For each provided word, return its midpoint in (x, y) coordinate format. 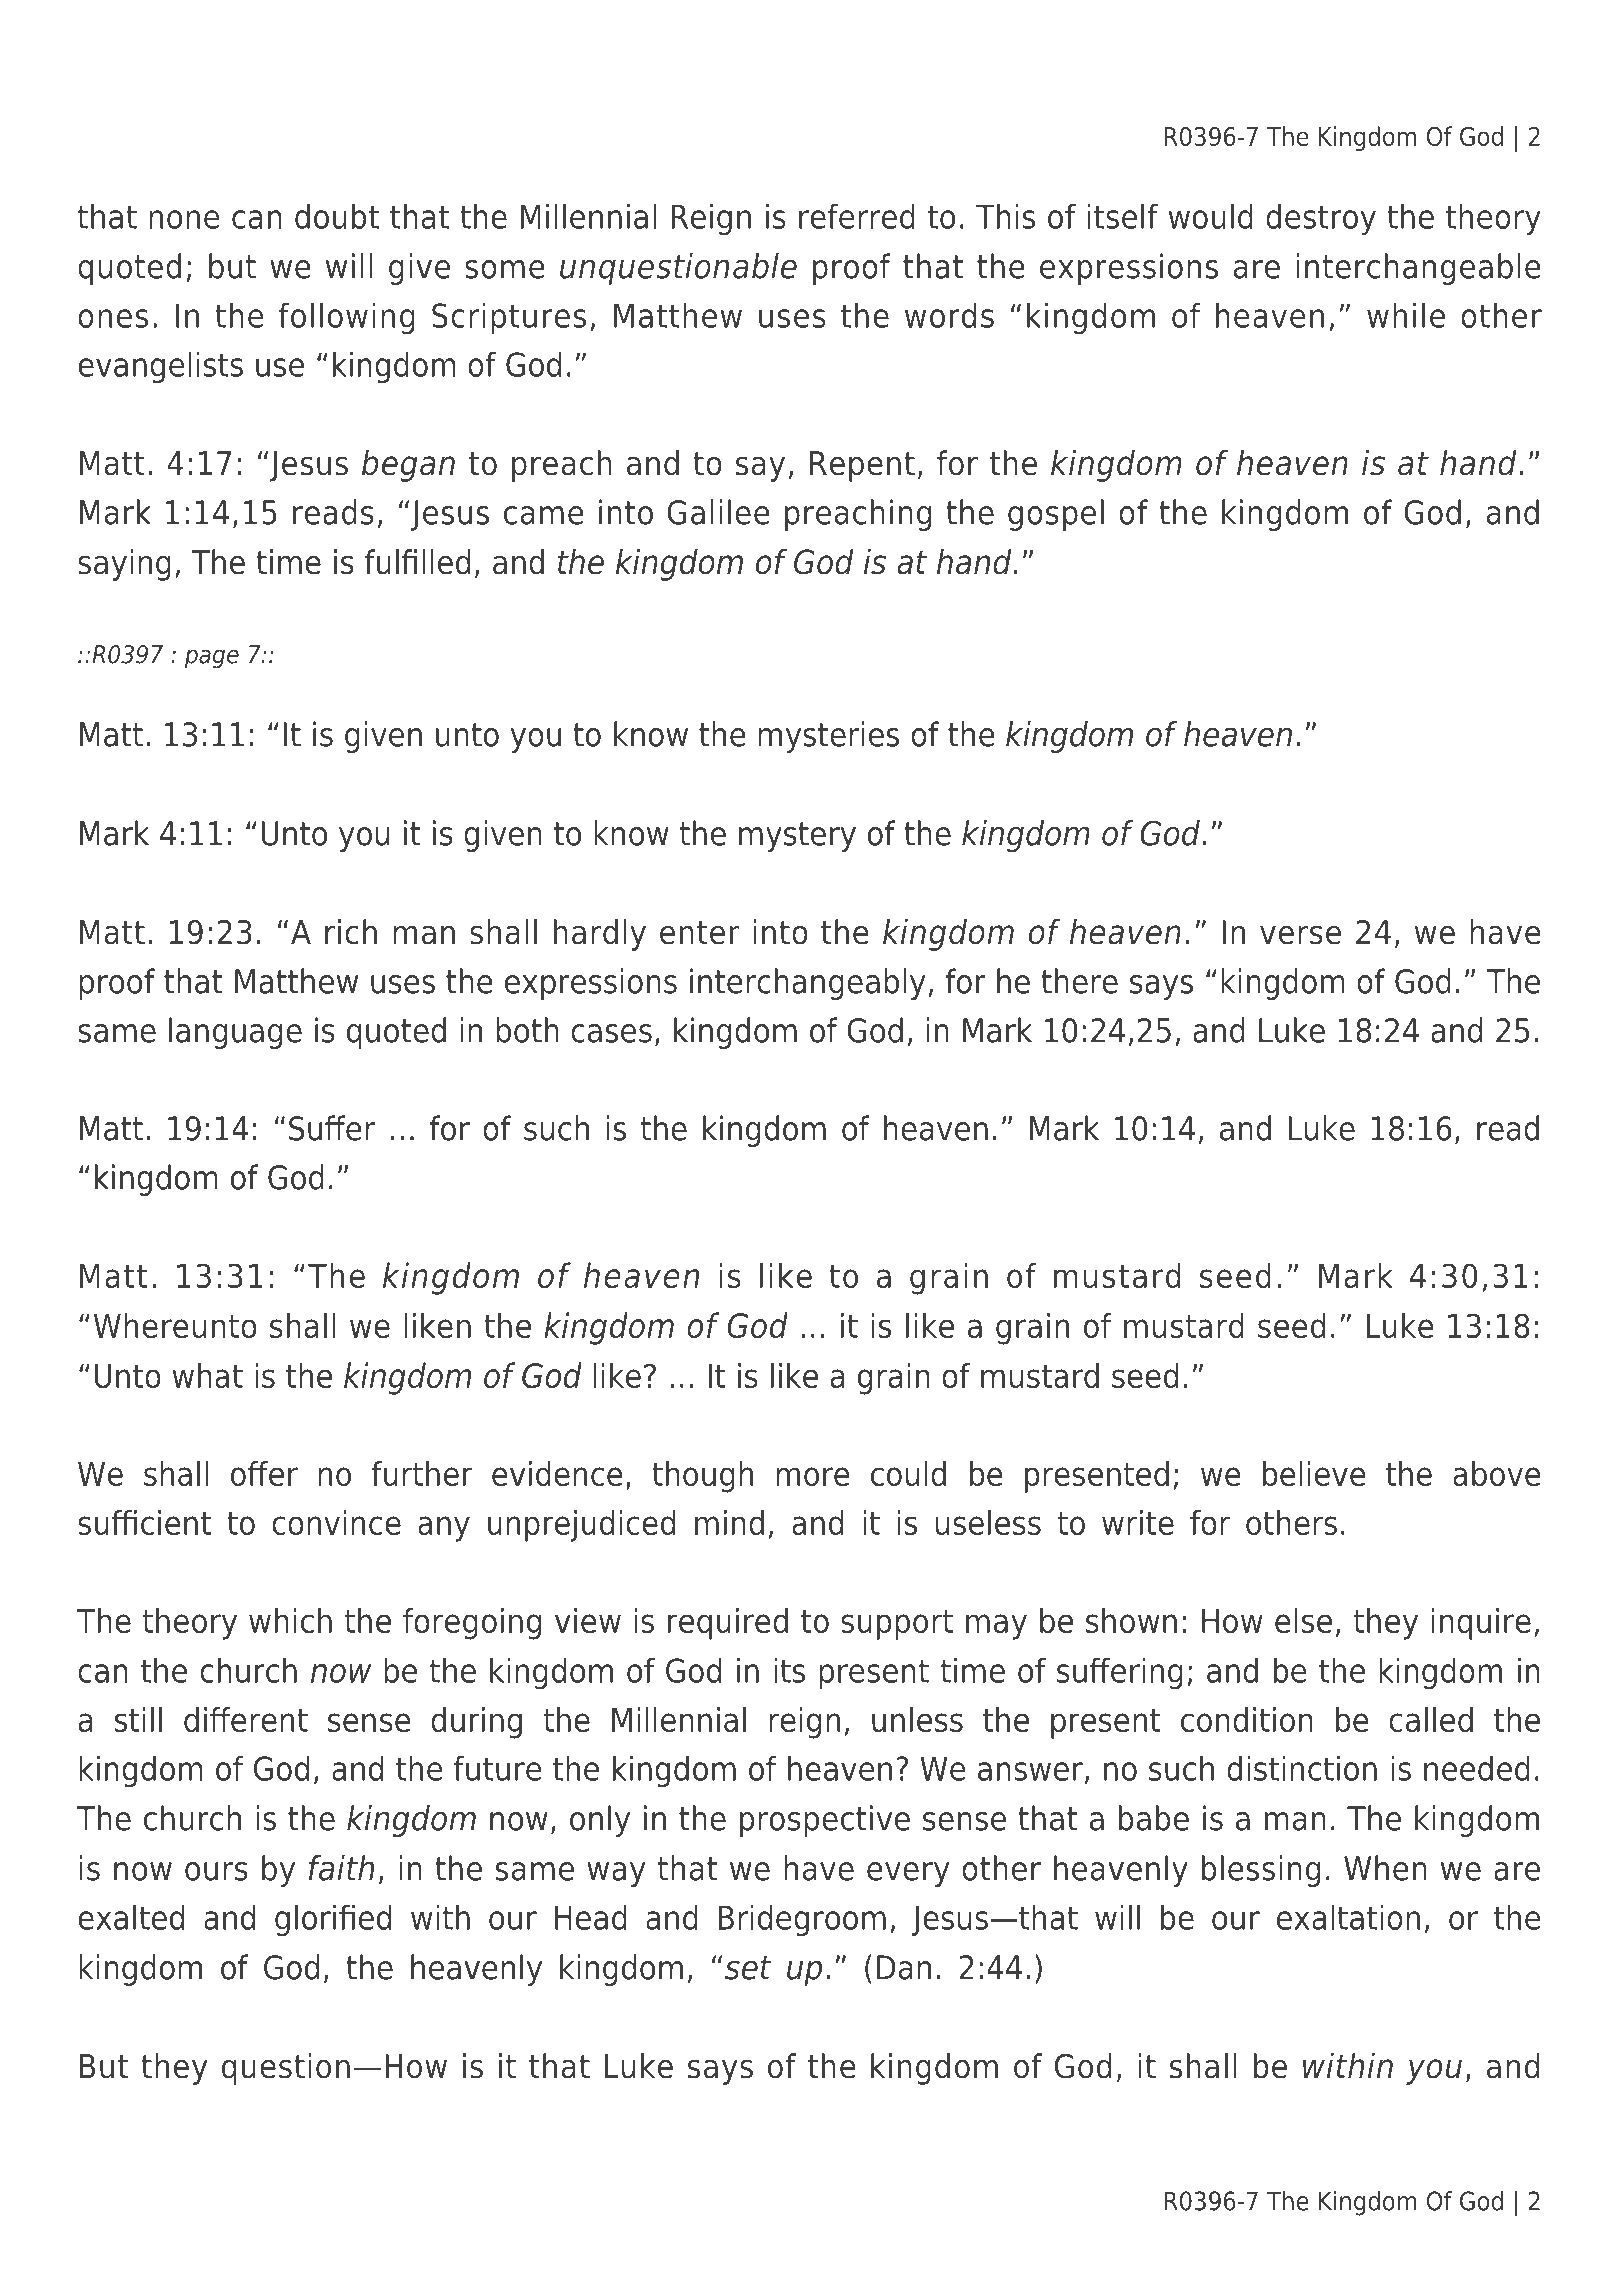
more (813, 1476)
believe (1314, 1473)
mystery (797, 837)
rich (351, 932)
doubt (337, 216)
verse (1300, 935)
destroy (1321, 219)
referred (857, 216)
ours (216, 1871)
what (207, 1375)
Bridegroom (802, 1920)
